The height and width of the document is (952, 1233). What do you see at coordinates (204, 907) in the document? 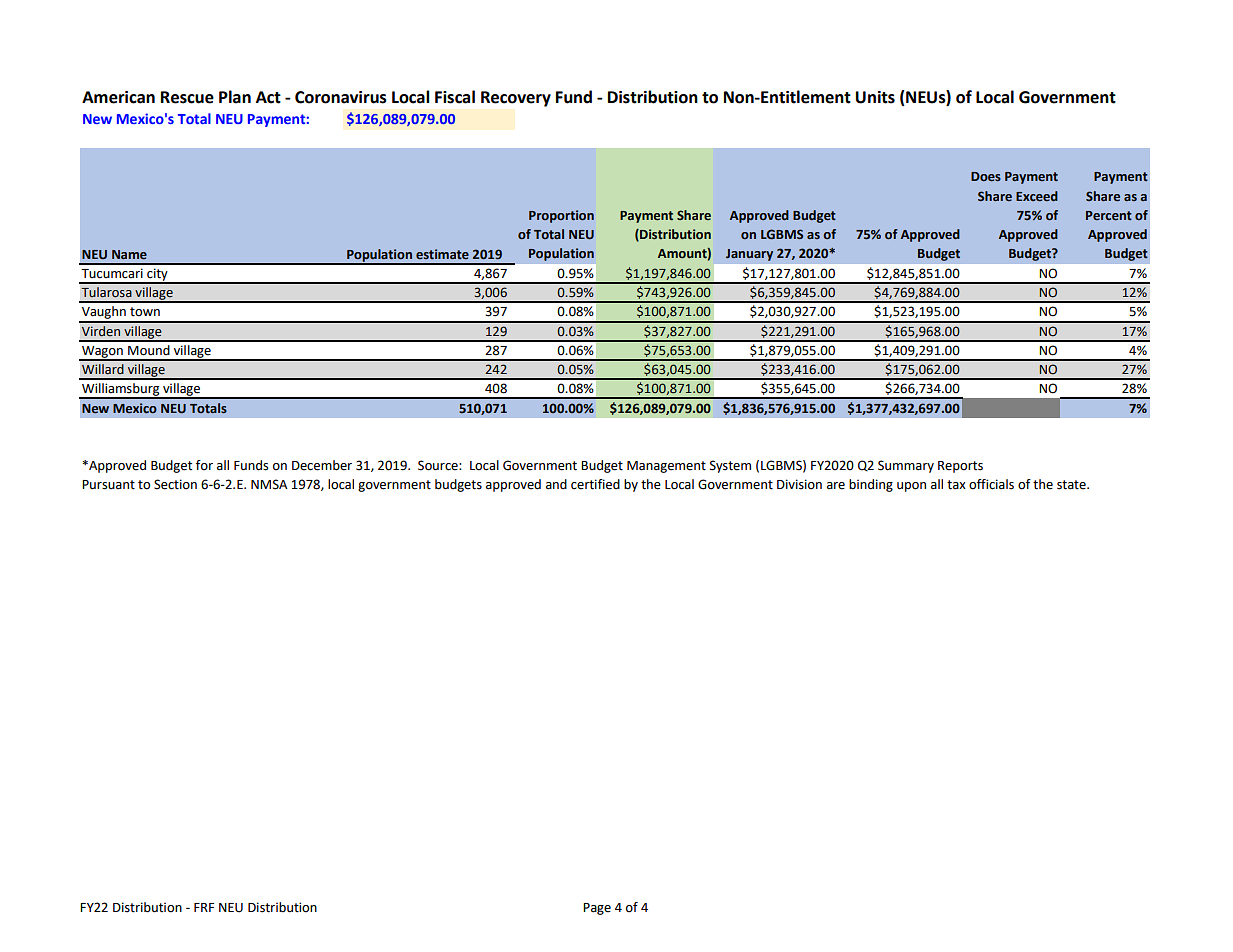
I see `FRF` at bounding box center [204, 907].
